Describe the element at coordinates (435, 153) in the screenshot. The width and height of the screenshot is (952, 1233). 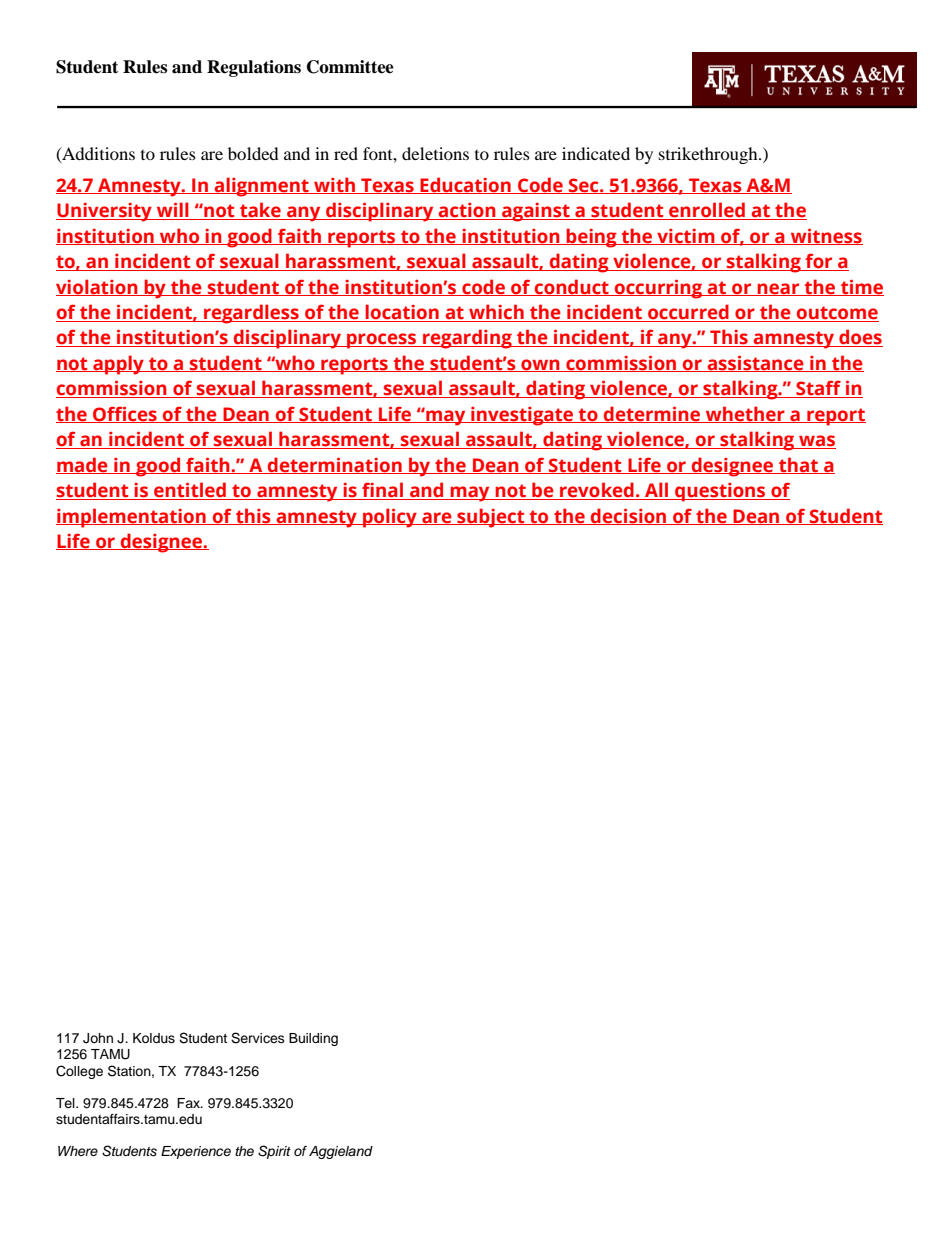
I see `deletions` at that location.
